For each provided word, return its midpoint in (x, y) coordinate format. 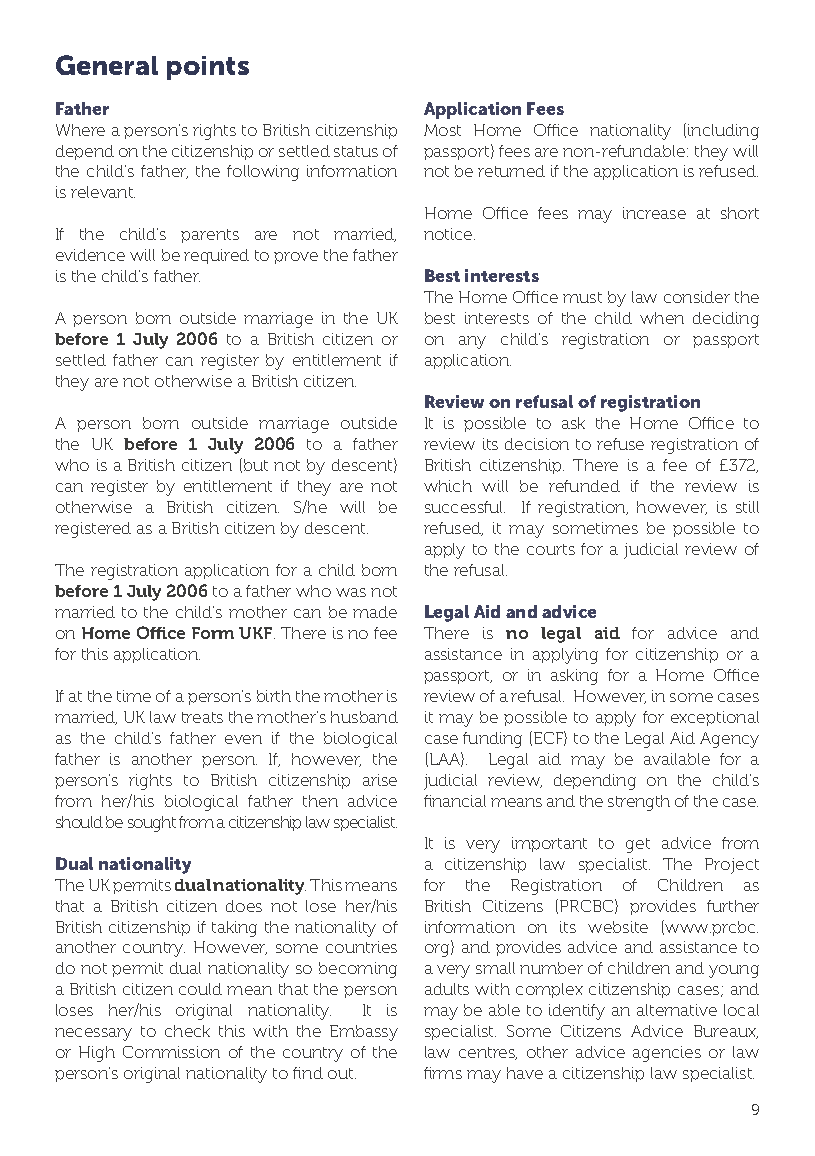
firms (443, 1073)
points (208, 68)
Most (442, 130)
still (747, 507)
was (351, 592)
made (375, 612)
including (723, 132)
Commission (171, 1052)
